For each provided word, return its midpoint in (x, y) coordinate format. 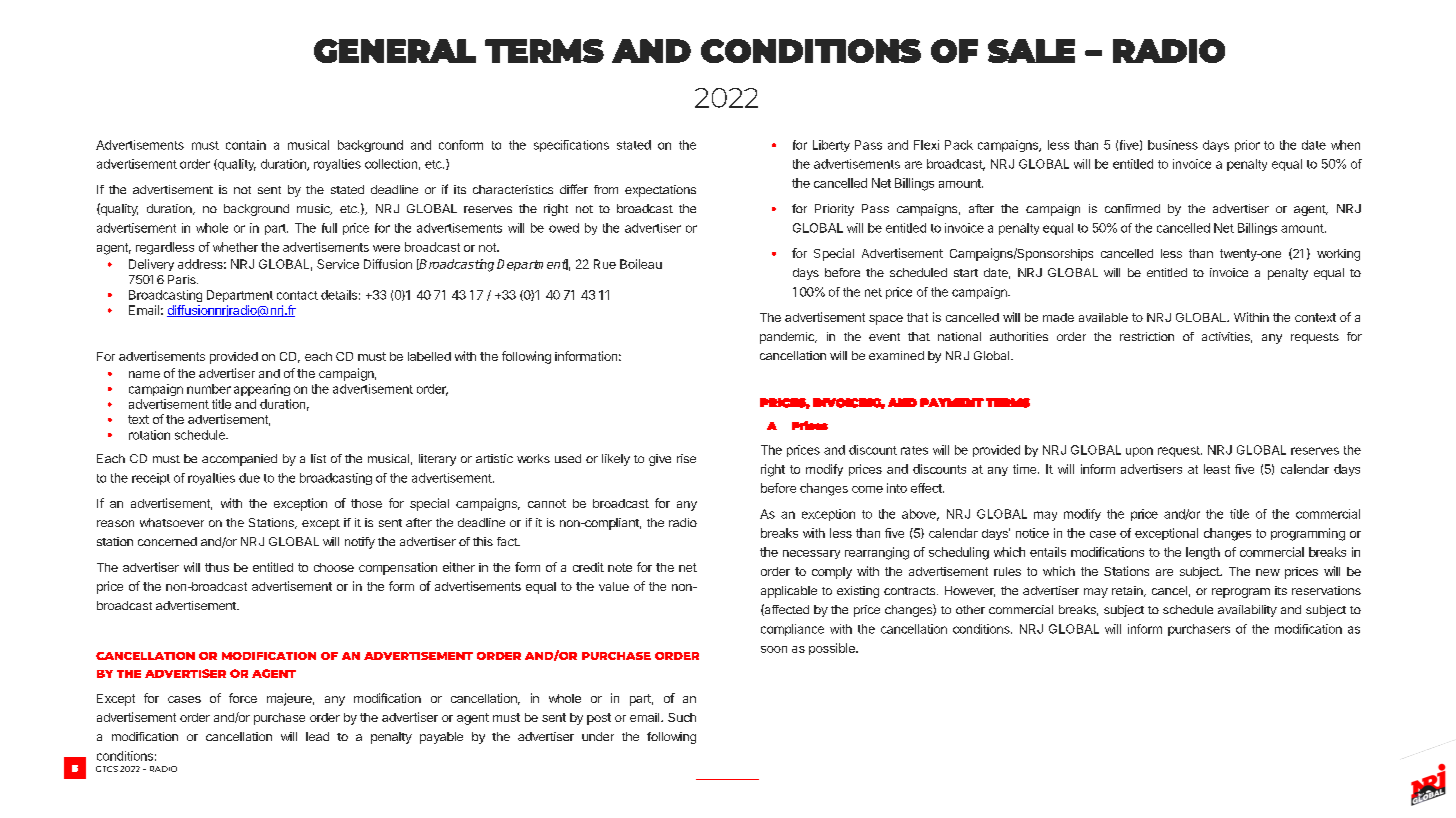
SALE (1031, 51)
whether (235, 247)
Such (682, 717)
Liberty (831, 146)
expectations (660, 191)
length (1203, 553)
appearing (262, 390)
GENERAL (395, 51)
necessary (811, 554)
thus (217, 567)
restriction (1147, 336)
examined (896, 355)
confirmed (1132, 208)
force (243, 698)
